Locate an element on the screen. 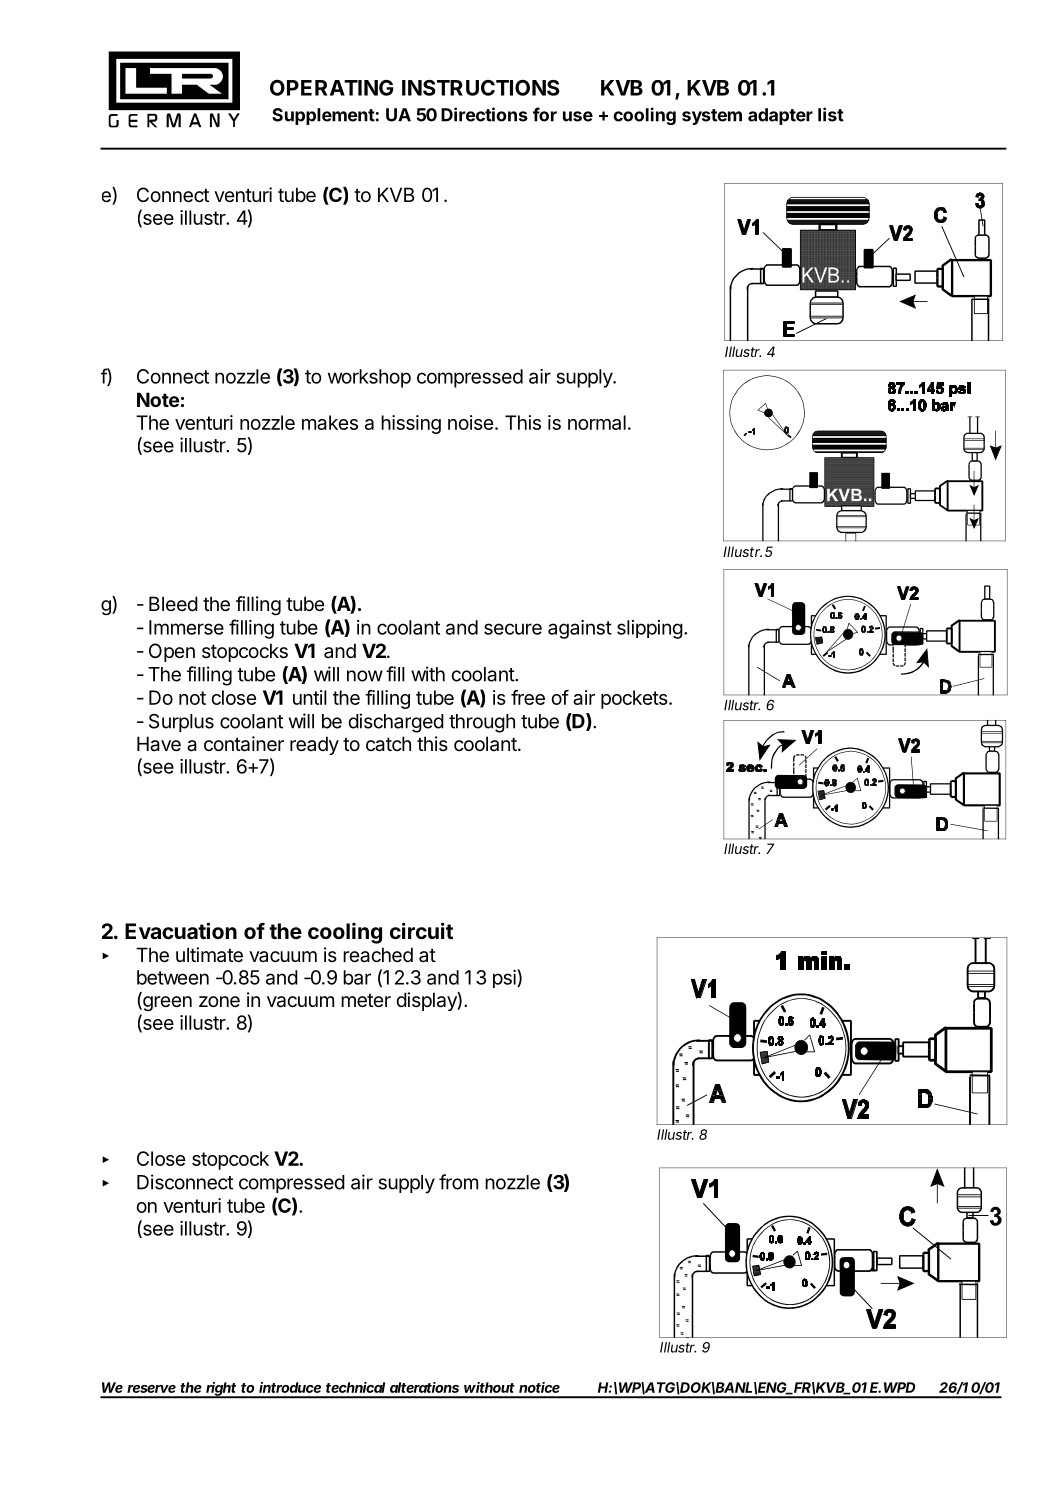 This screenshot has width=1056, height=1493. ultimate is located at coordinates (209, 955).
